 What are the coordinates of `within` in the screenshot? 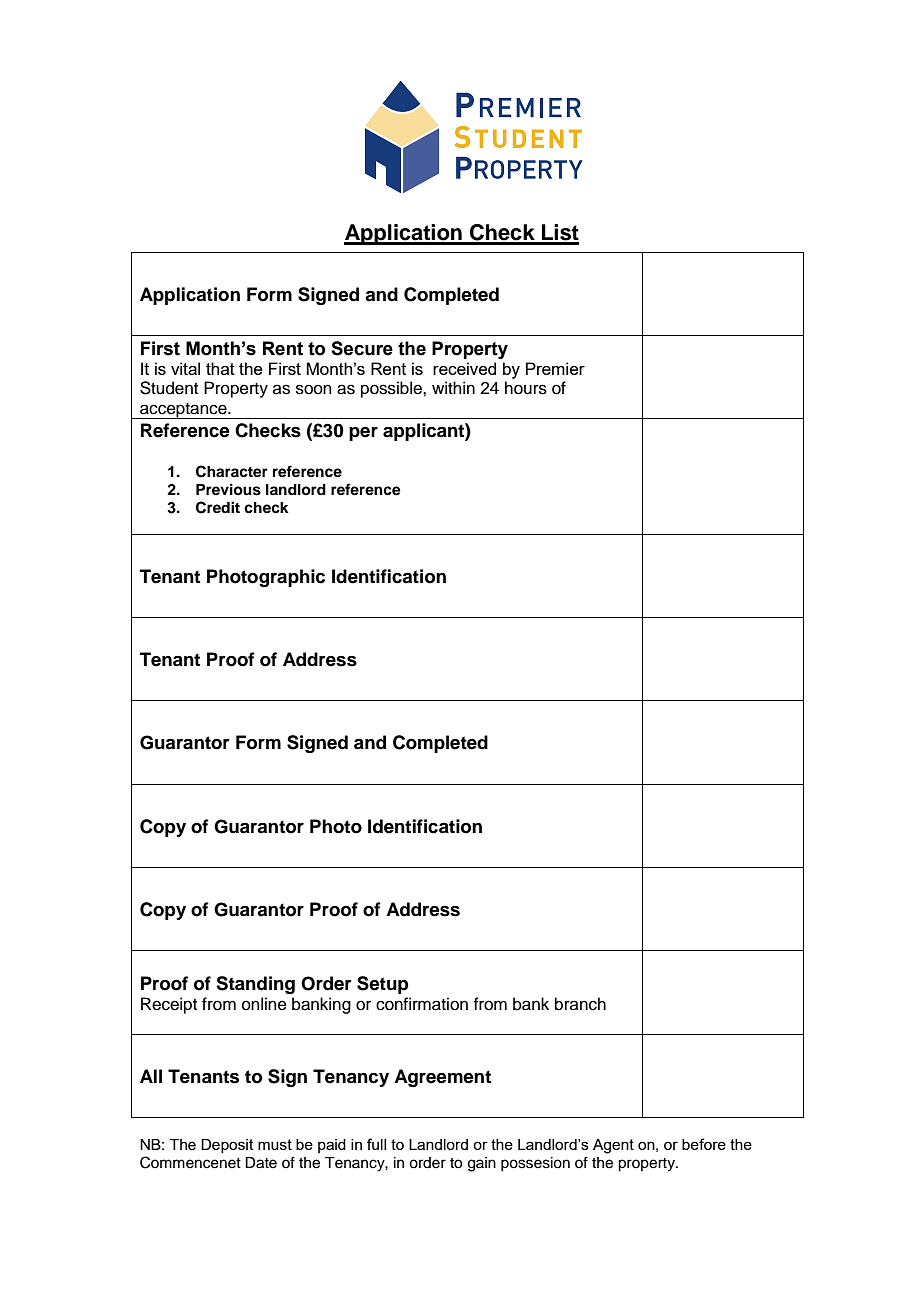 It's located at (453, 387).
